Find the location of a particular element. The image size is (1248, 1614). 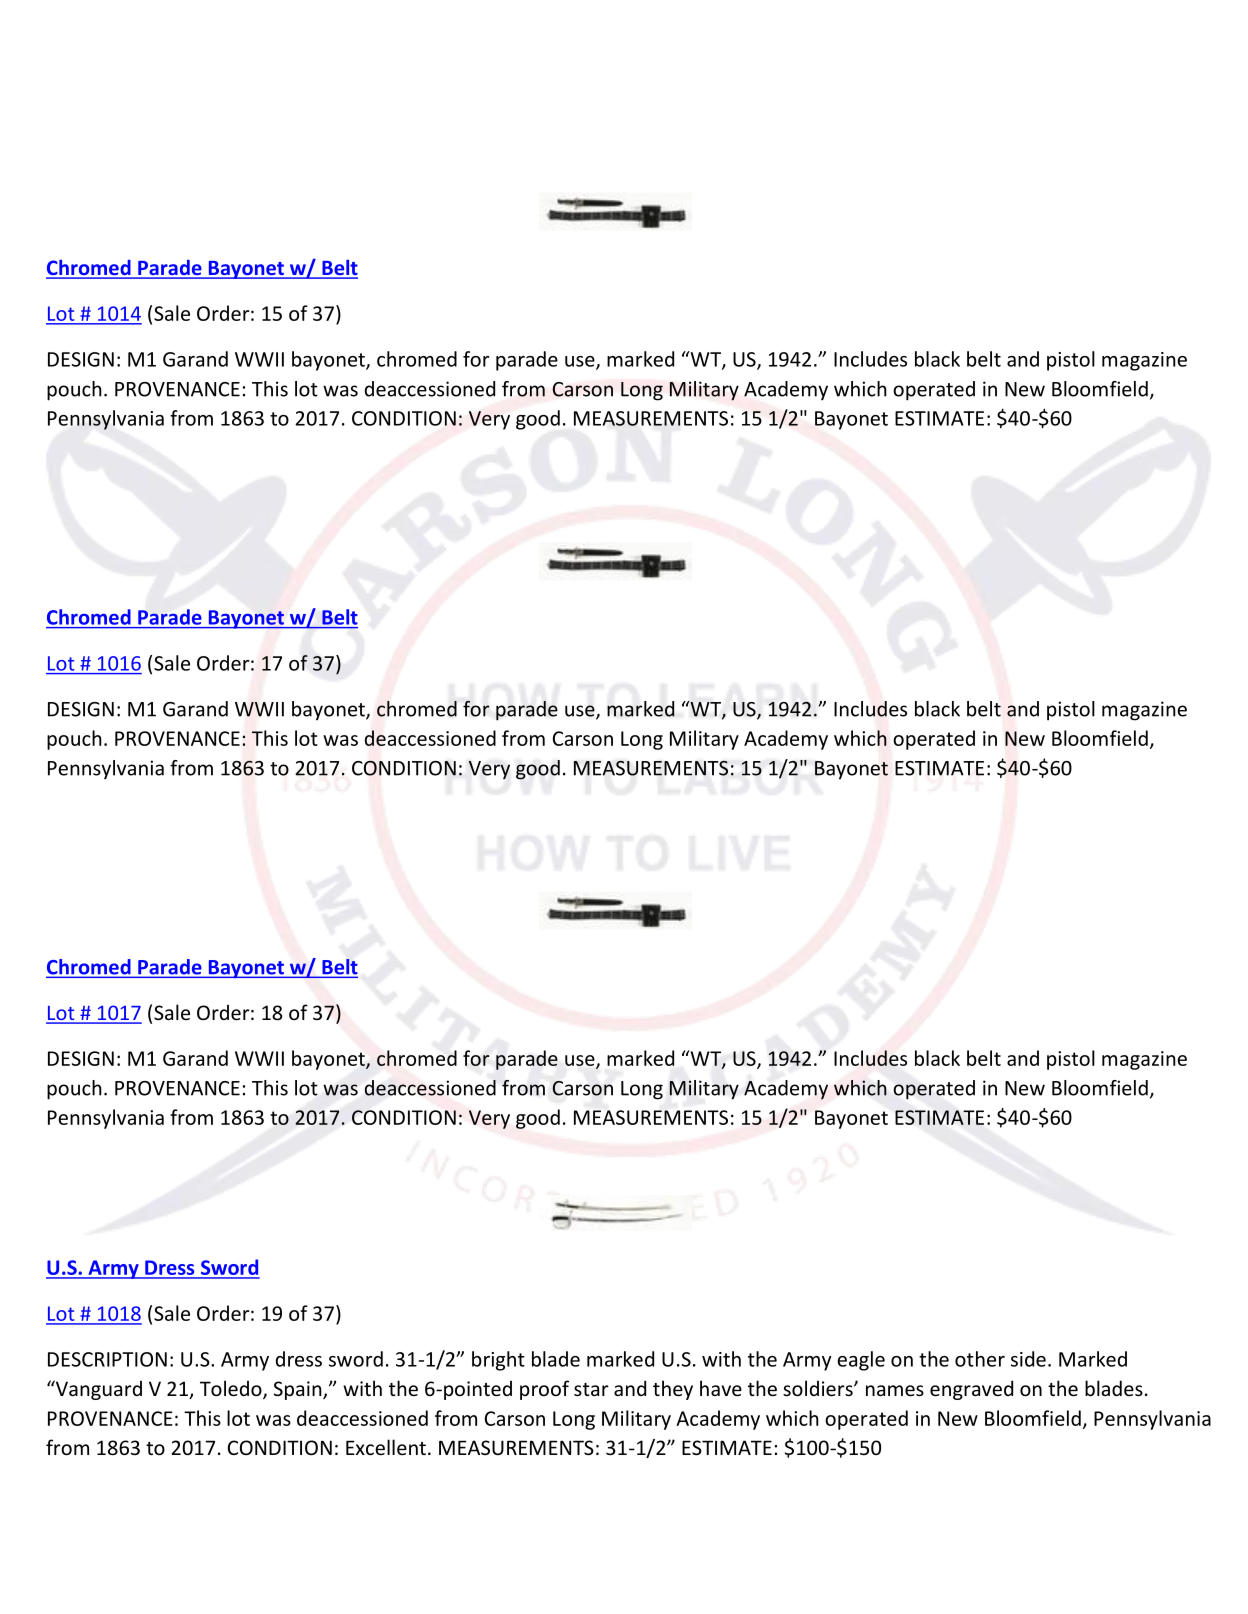

bright is located at coordinates (498, 1361).
